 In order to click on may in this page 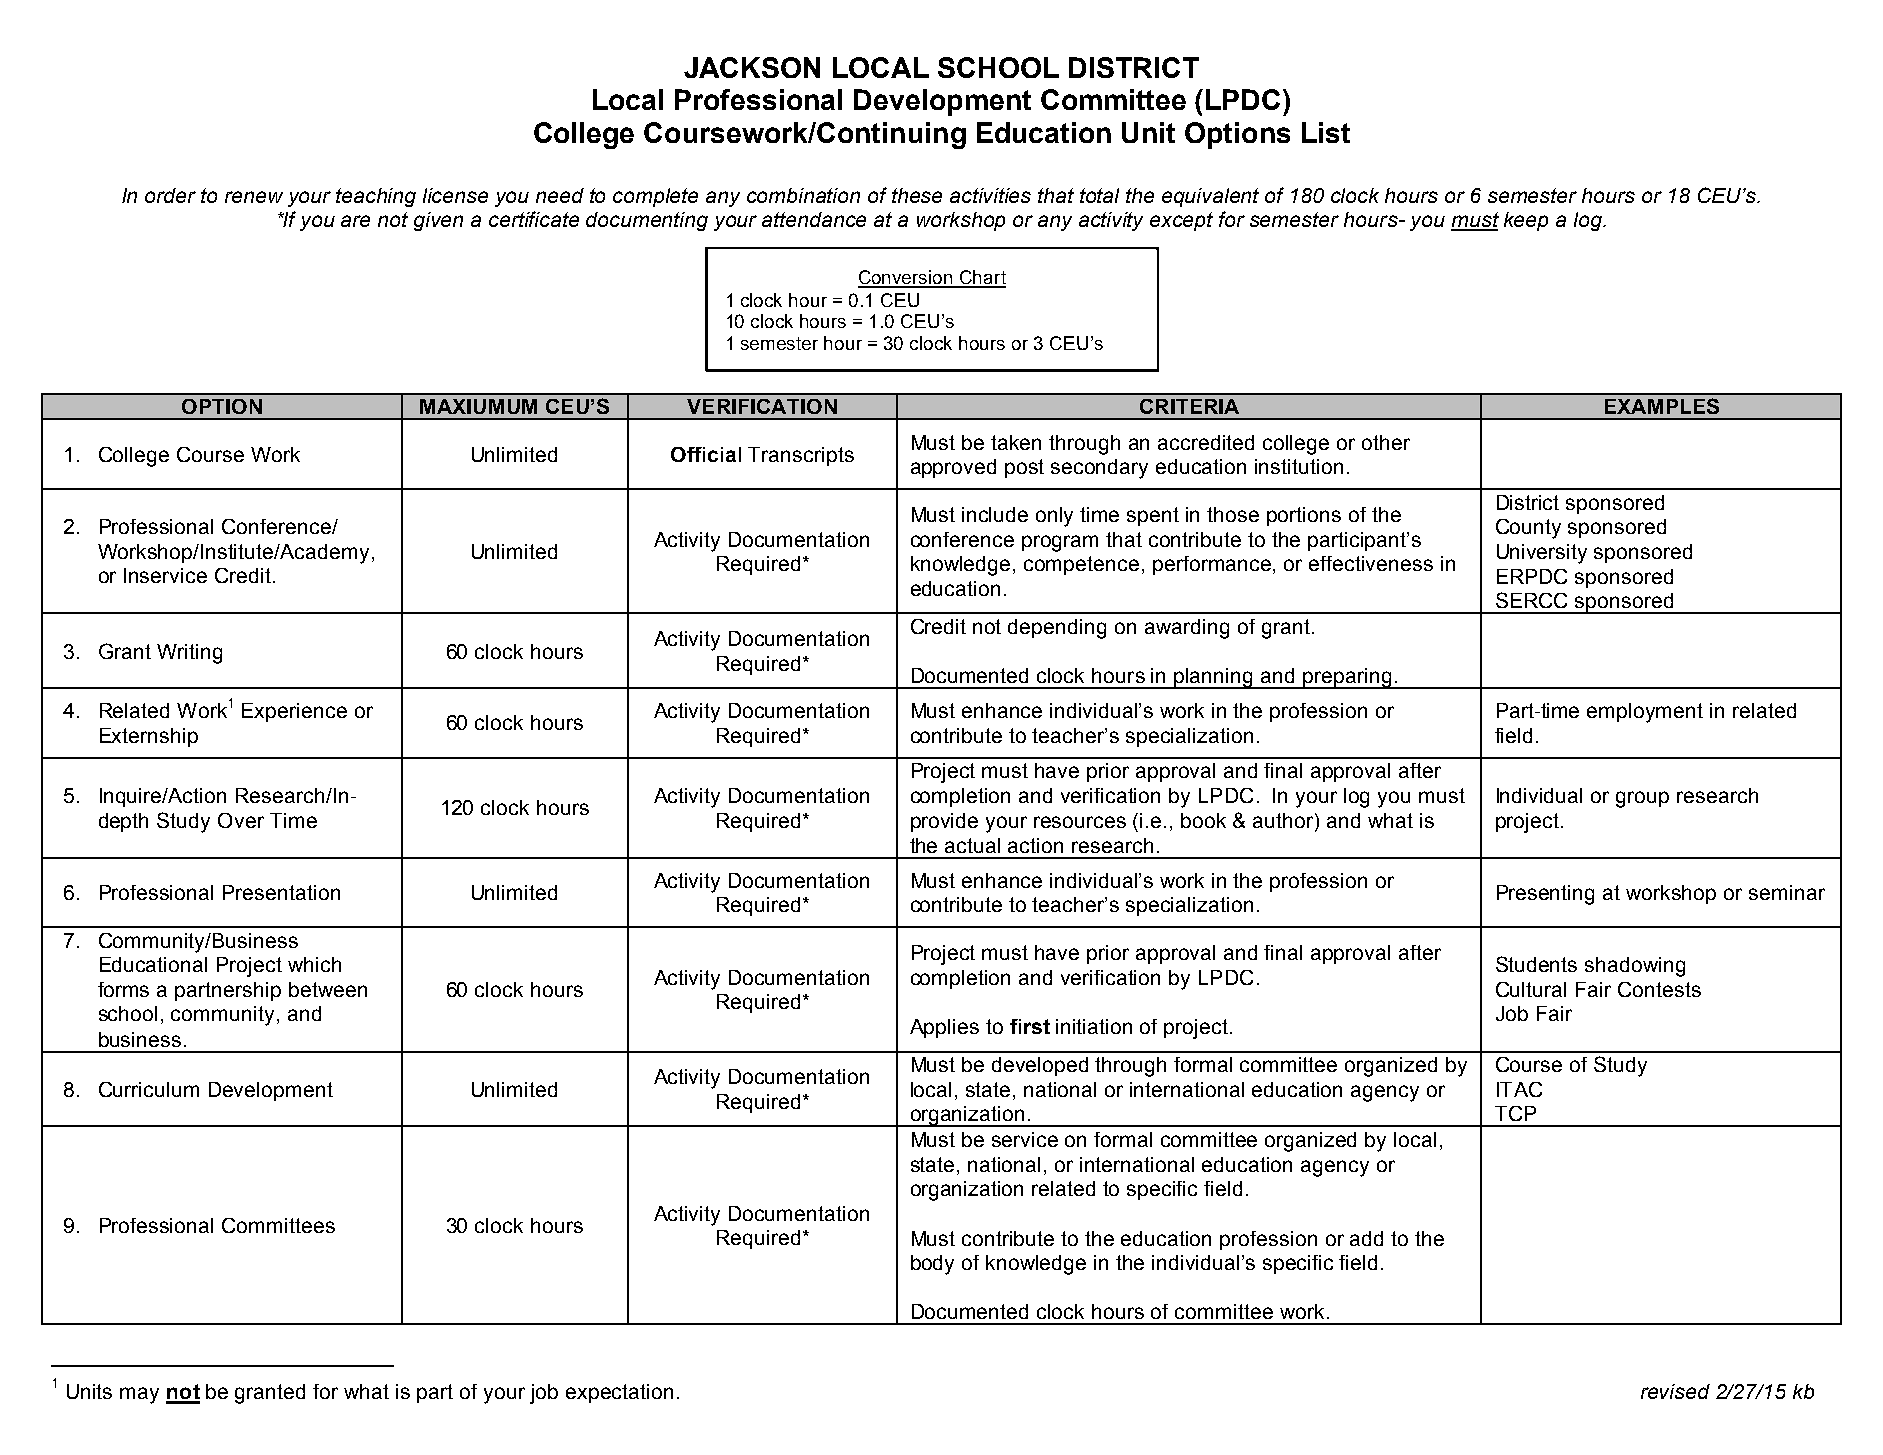, I will do `click(139, 1395)`.
